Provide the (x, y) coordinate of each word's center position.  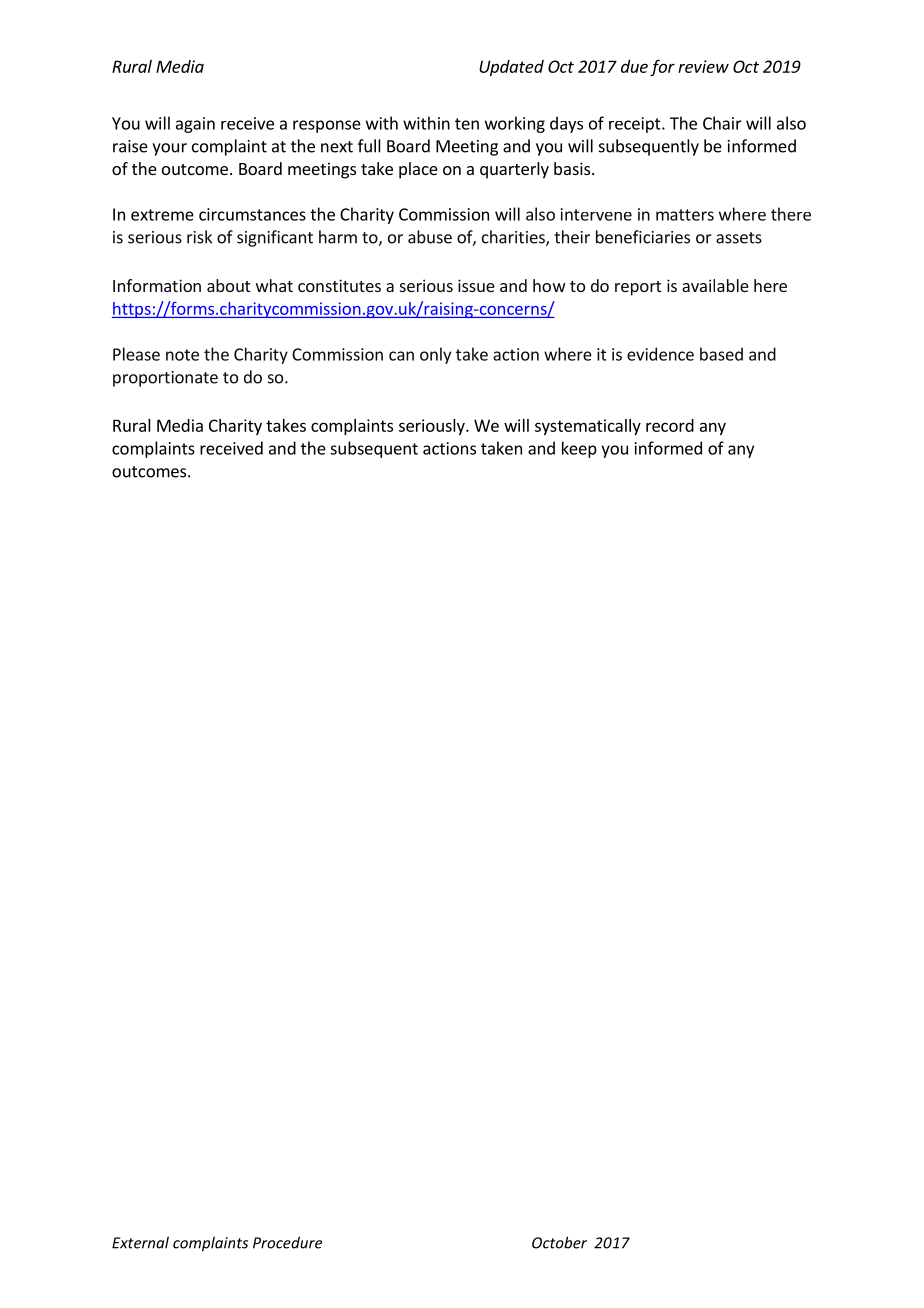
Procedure (287, 1242)
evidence (660, 354)
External (140, 1242)
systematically (588, 427)
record (670, 425)
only (435, 355)
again (195, 125)
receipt (636, 125)
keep (579, 449)
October (559, 1242)
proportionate (165, 379)
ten (467, 124)
